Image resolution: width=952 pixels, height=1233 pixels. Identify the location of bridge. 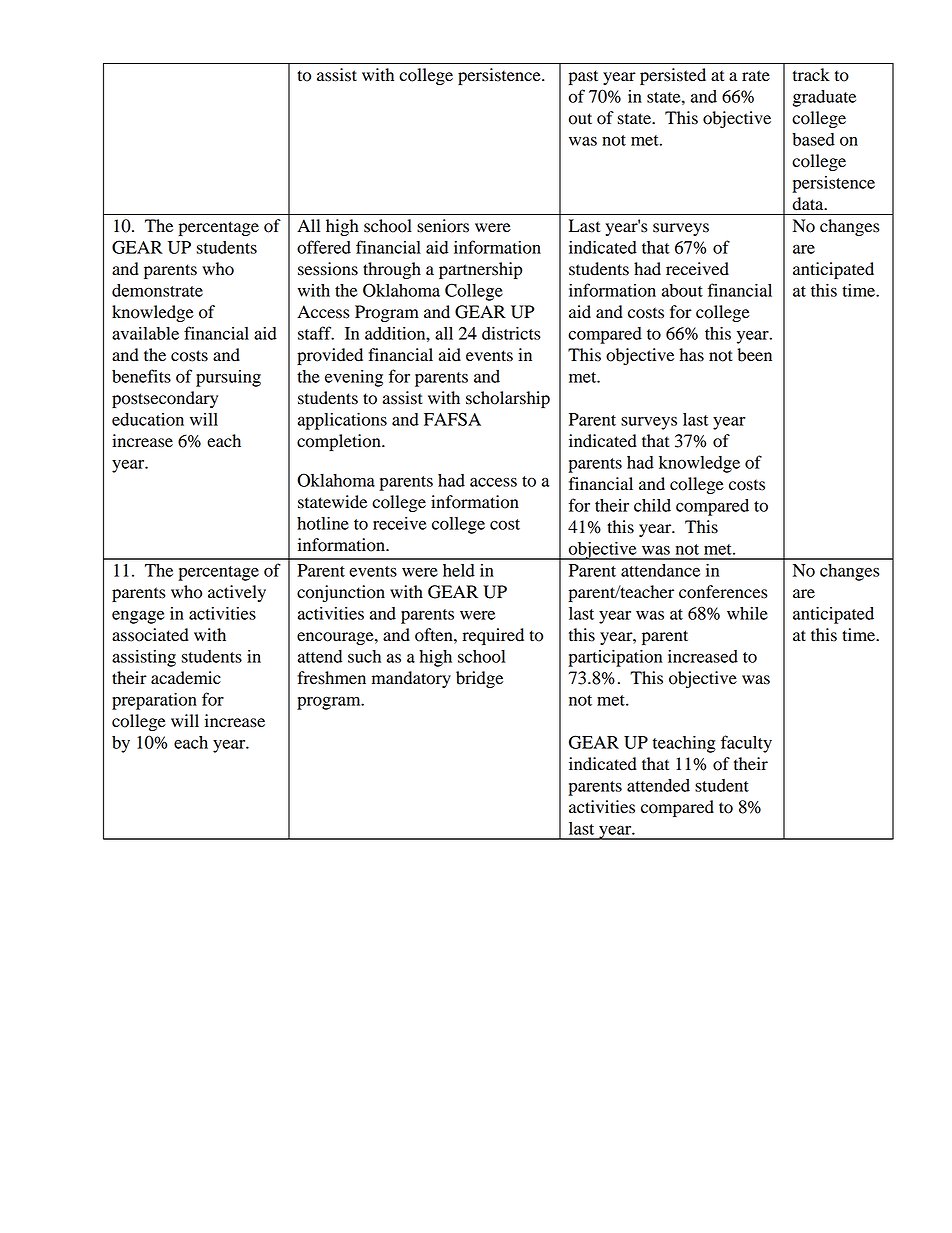
(479, 679).
